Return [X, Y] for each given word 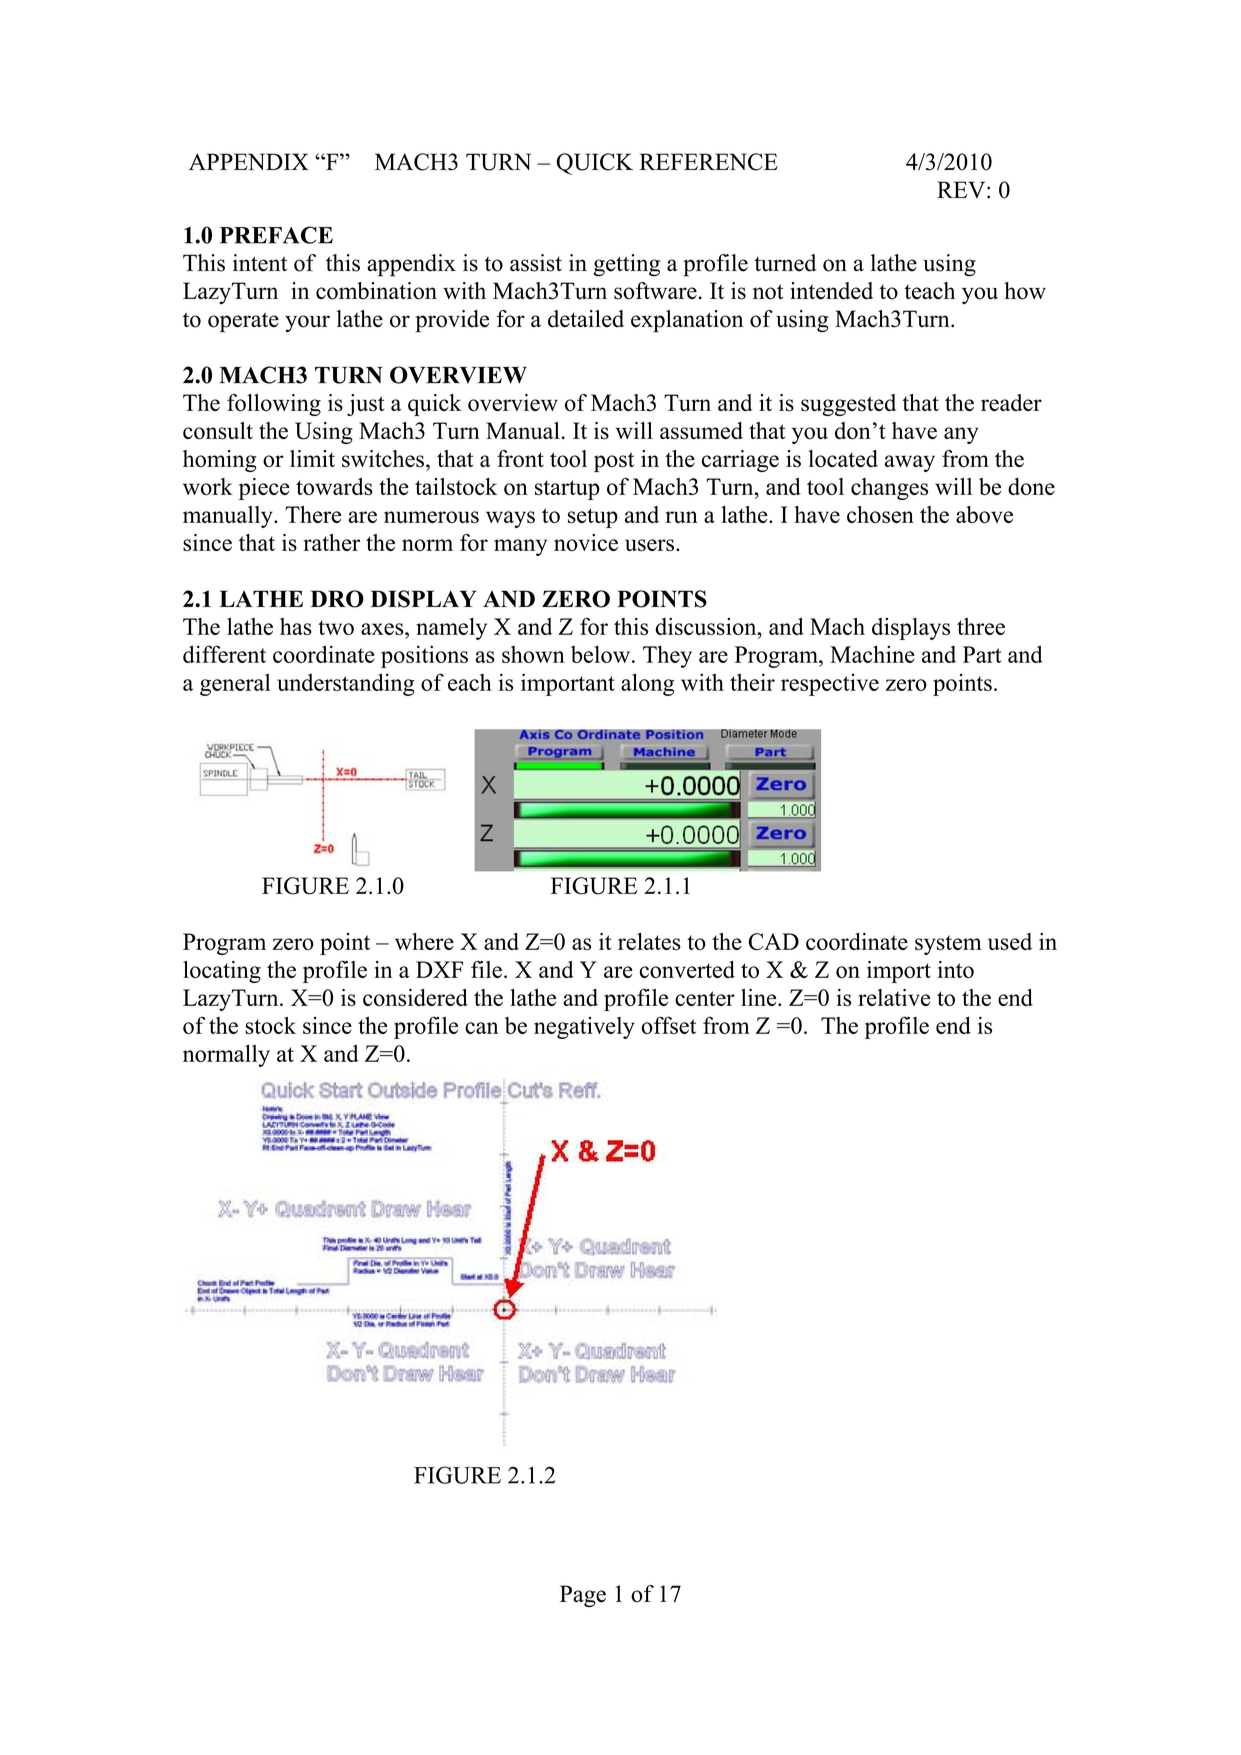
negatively [584, 1028]
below [600, 654]
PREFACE [276, 235]
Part [982, 654]
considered [415, 997]
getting [626, 265]
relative [894, 997]
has [296, 626]
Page [583, 1596]
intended [831, 291]
